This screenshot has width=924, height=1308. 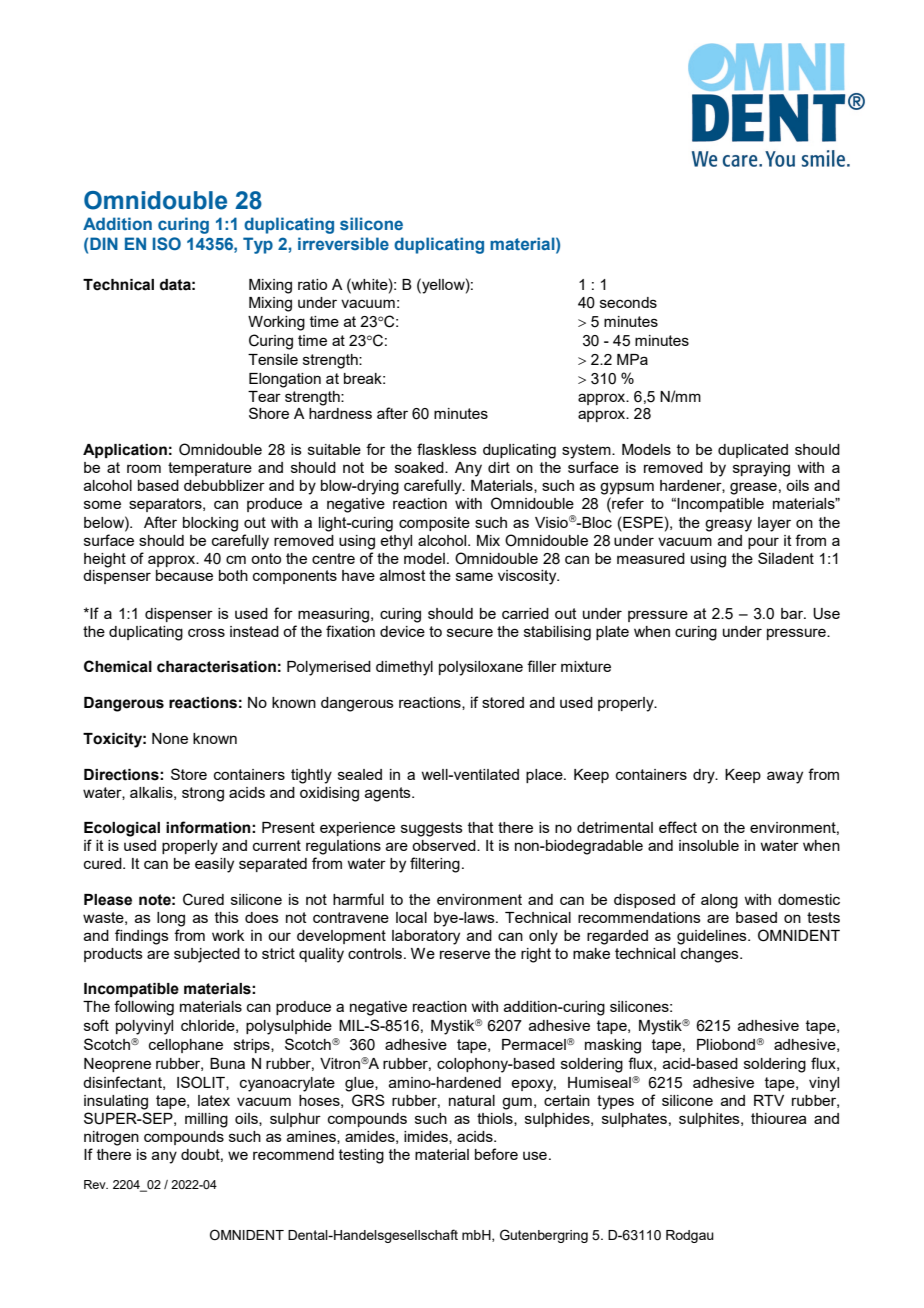 What do you see at coordinates (184, 575) in the screenshot?
I see `because` at bounding box center [184, 575].
